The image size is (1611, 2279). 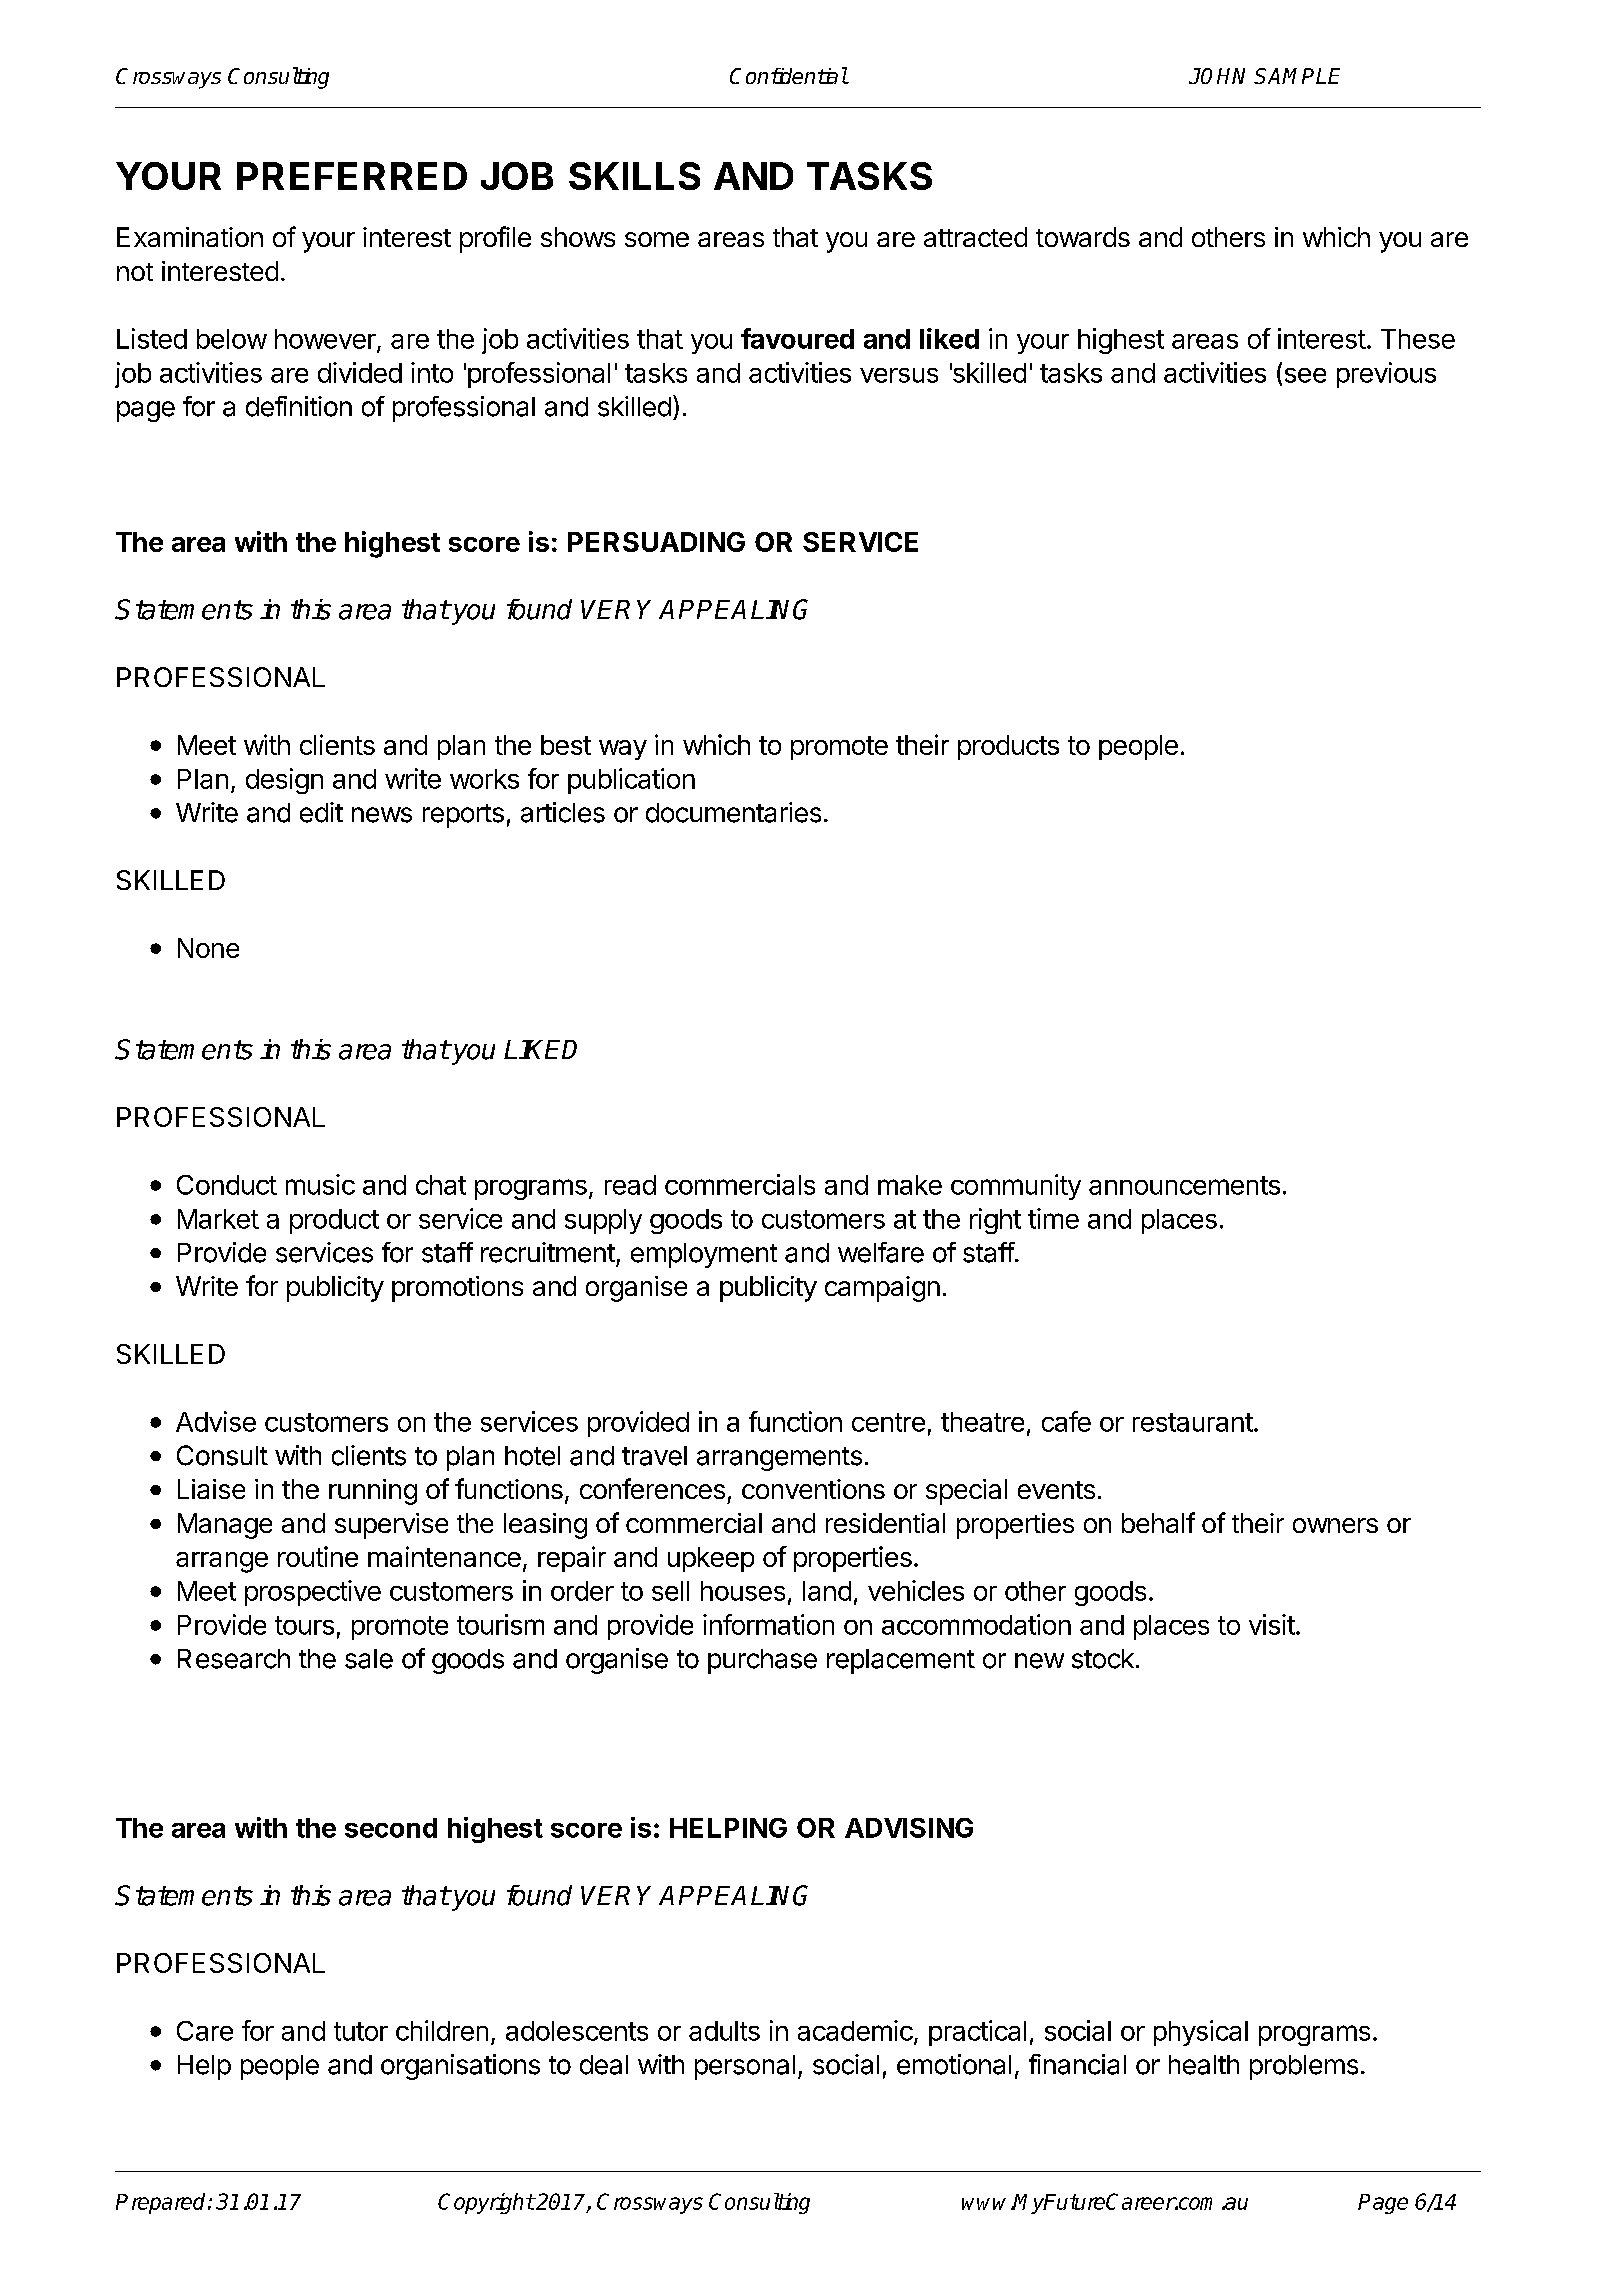 What do you see at coordinates (910, 1185) in the screenshot?
I see `make` at bounding box center [910, 1185].
